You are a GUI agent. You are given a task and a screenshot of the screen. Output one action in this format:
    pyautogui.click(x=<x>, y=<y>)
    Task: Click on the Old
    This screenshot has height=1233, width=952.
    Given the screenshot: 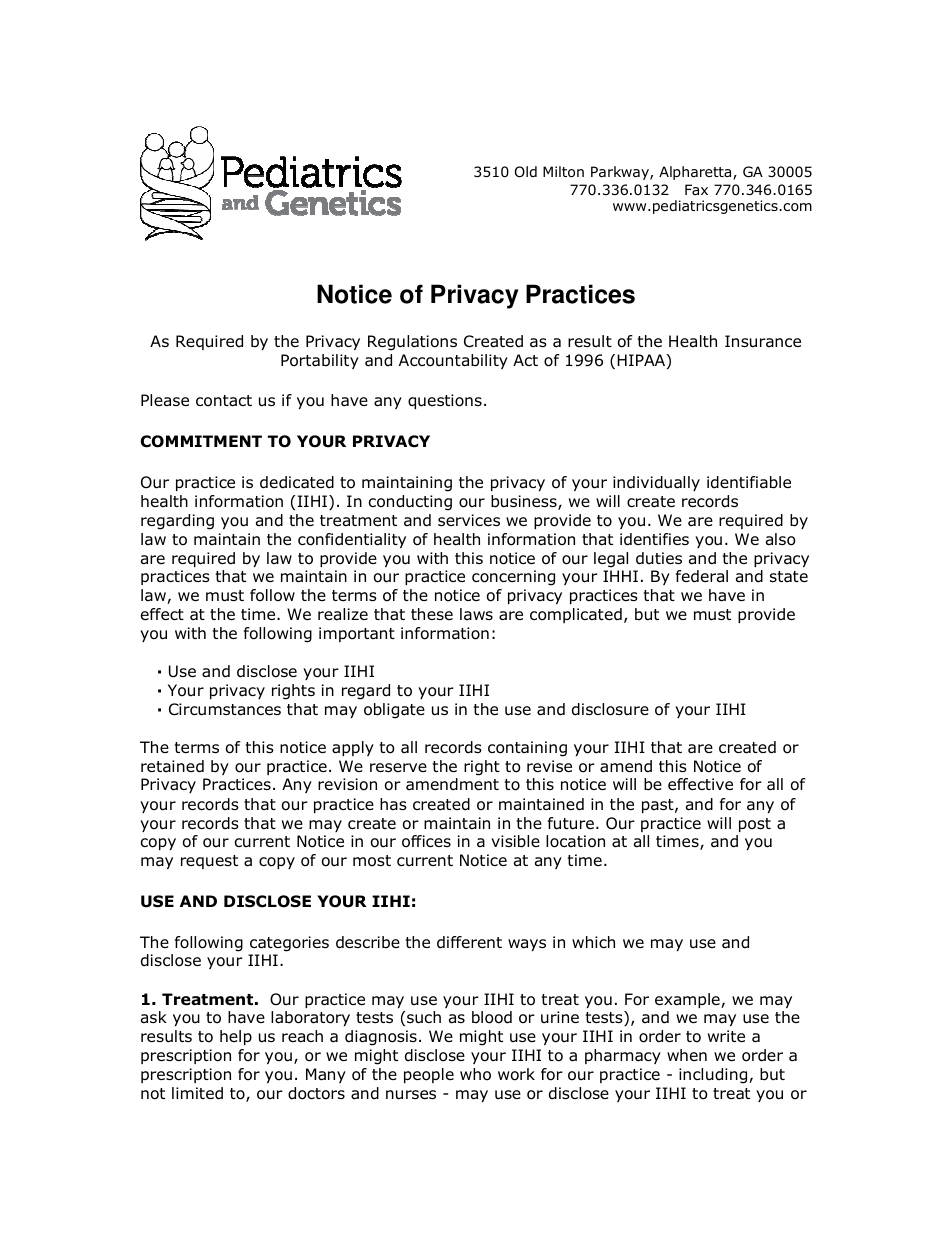 What is the action you would take?
    pyautogui.click(x=526, y=172)
